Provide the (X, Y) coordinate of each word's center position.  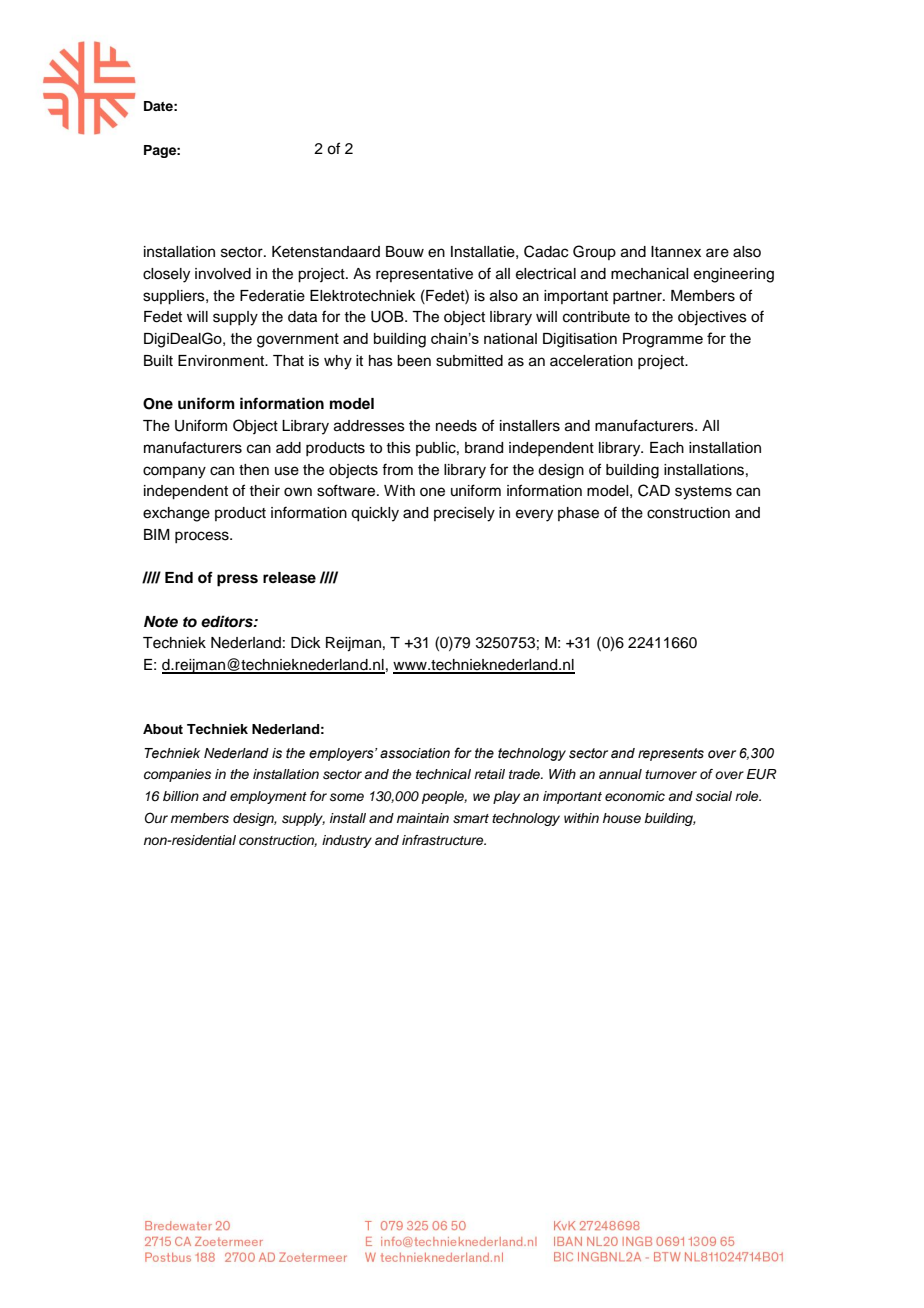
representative (424, 275)
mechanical (649, 274)
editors (228, 621)
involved (223, 274)
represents (671, 754)
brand (484, 448)
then (254, 470)
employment (268, 797)
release (289, 578)
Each (667, 448)
